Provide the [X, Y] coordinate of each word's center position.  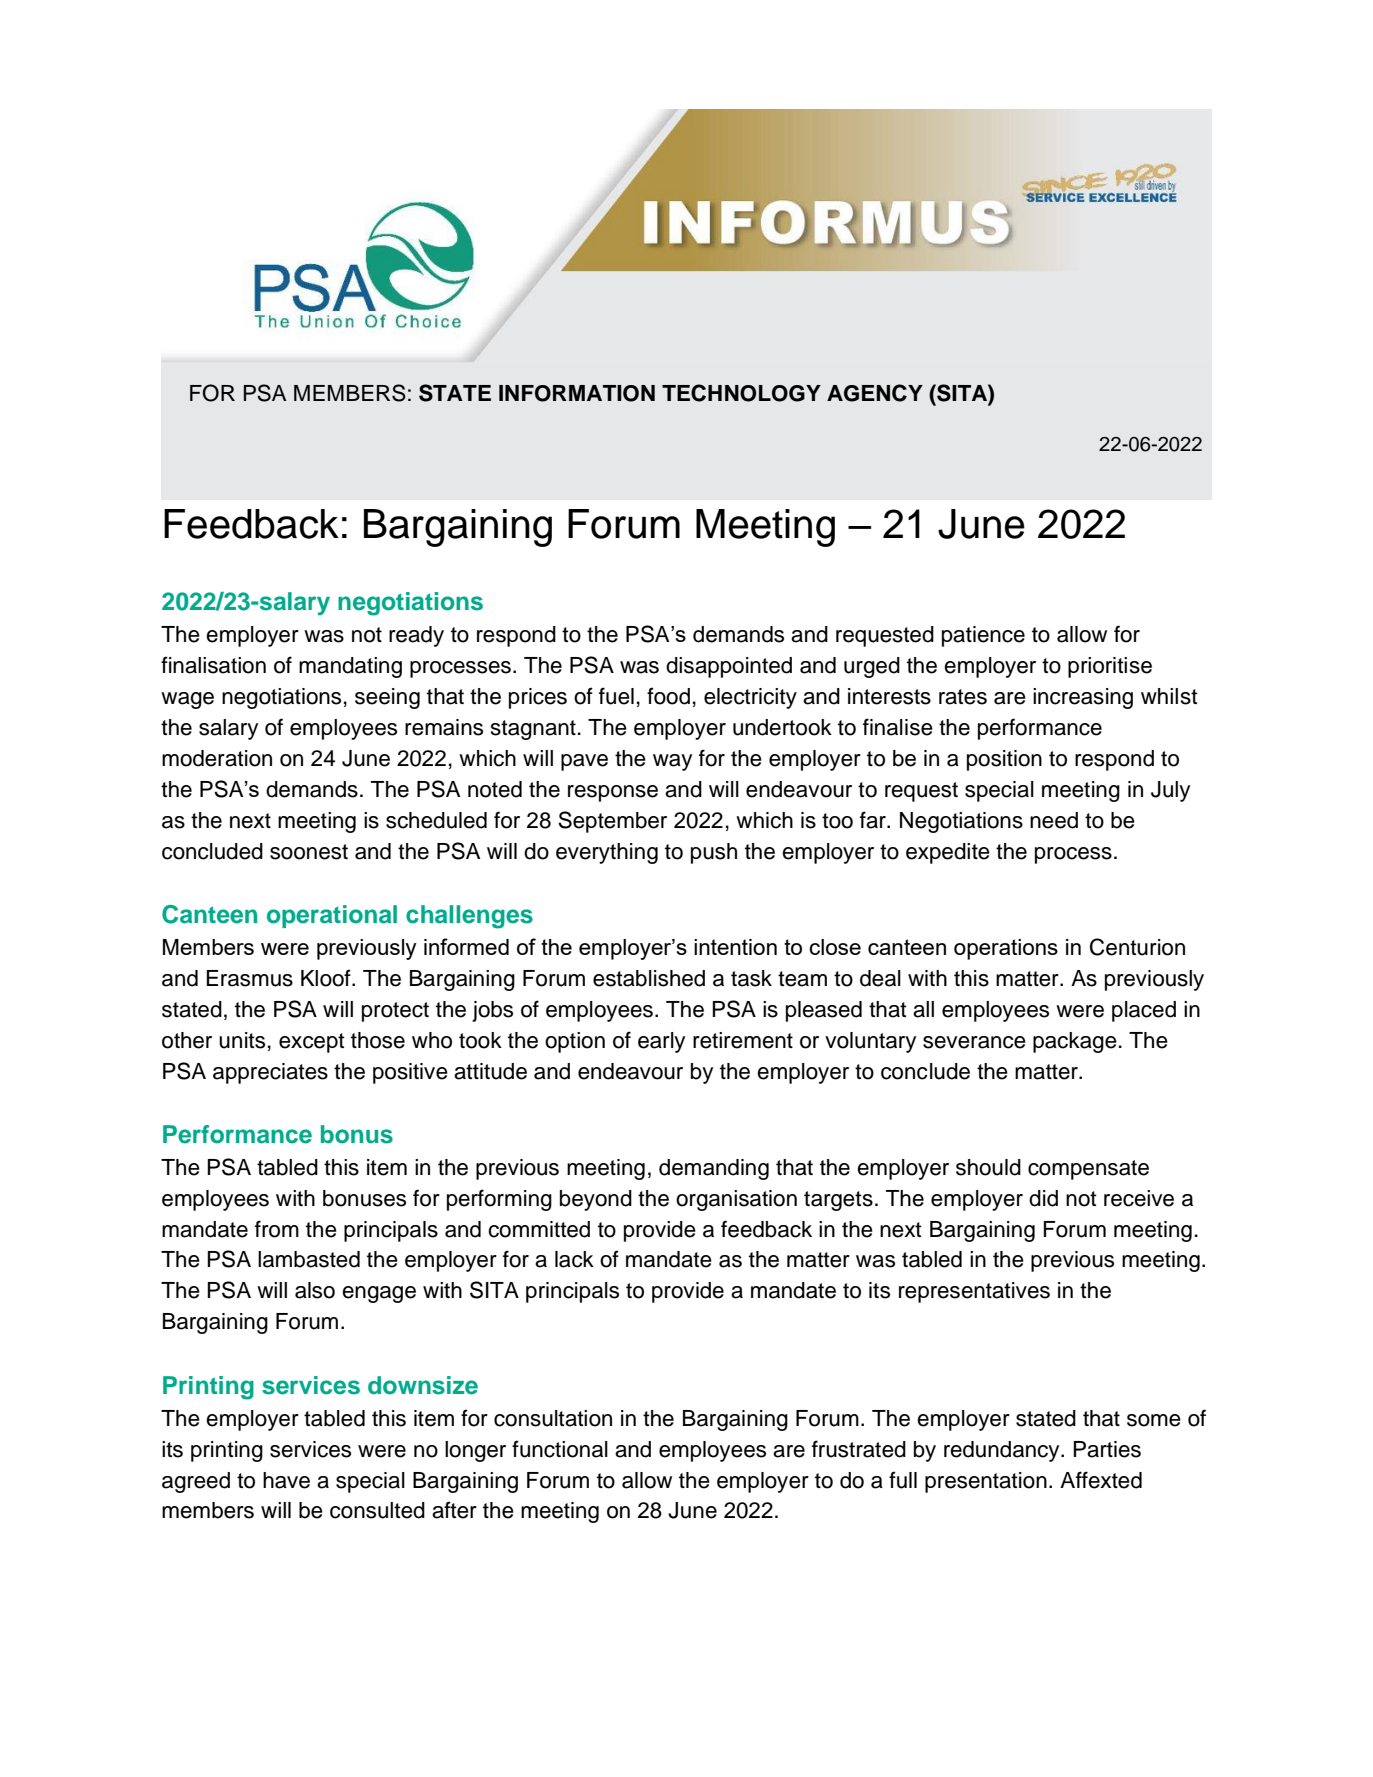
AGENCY [875, 393]
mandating [350, 667]
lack [574, 1259]
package [1075, 1042]
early [661, 1042]
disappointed [729, 667]
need [1054, 820]
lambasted [309, 1259]
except [312, 1043]
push [714, 853]
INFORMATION [577, 393]
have [286, 1480]
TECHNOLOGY [741, 393]
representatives [974, 1292]
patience [983, 636]
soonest [309, 852]
